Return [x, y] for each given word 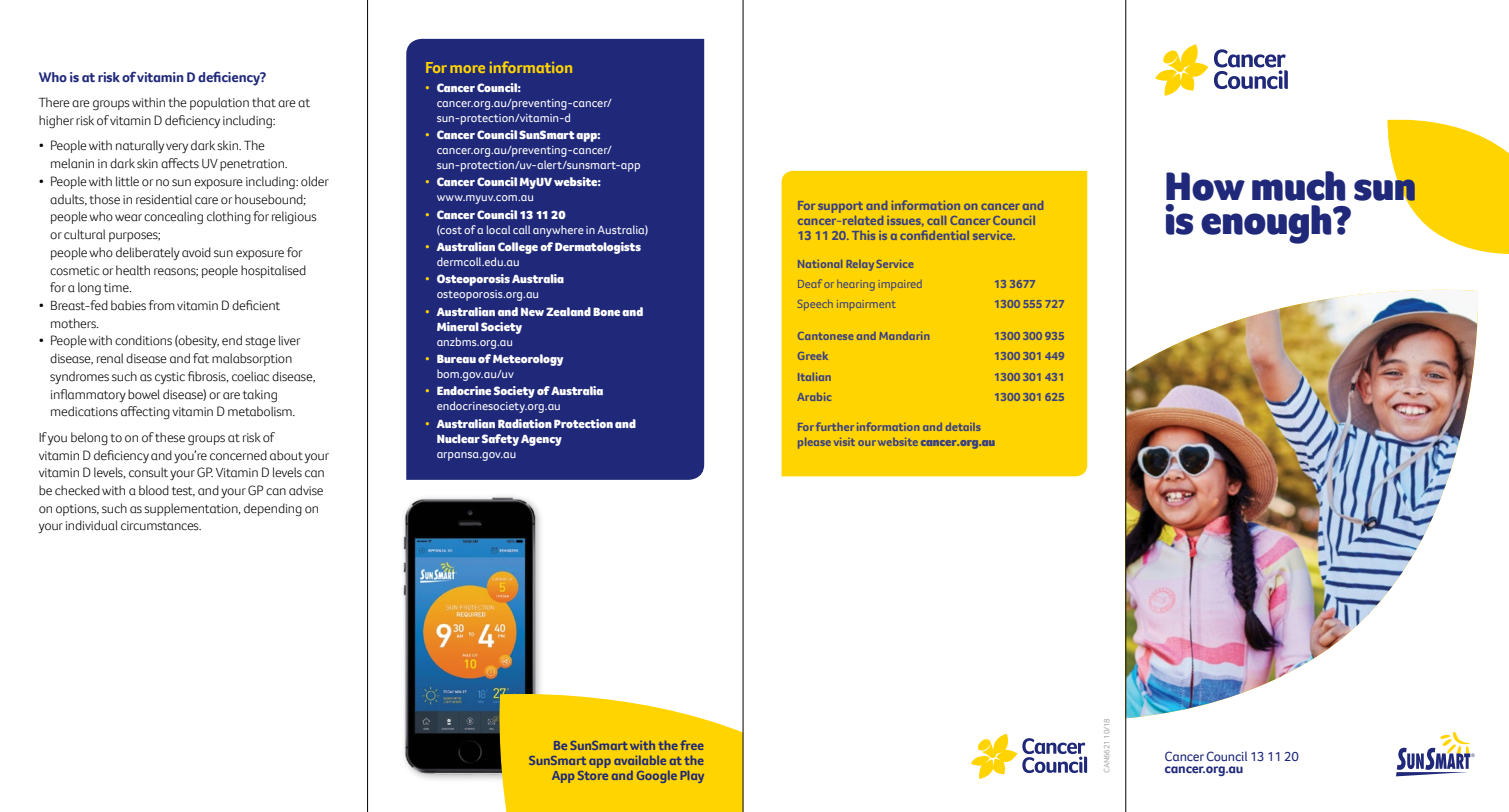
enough [1267, 224]
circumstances [161, 526]
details [963, 427]
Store [593, 775]
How [1205, 186]
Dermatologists [598, 248]
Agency [541, 440]
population [219, 103]
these [170, 437]
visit [844, 442]
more [467, 69]
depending [273, 510]
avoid [196, 252]
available [640, 760]
